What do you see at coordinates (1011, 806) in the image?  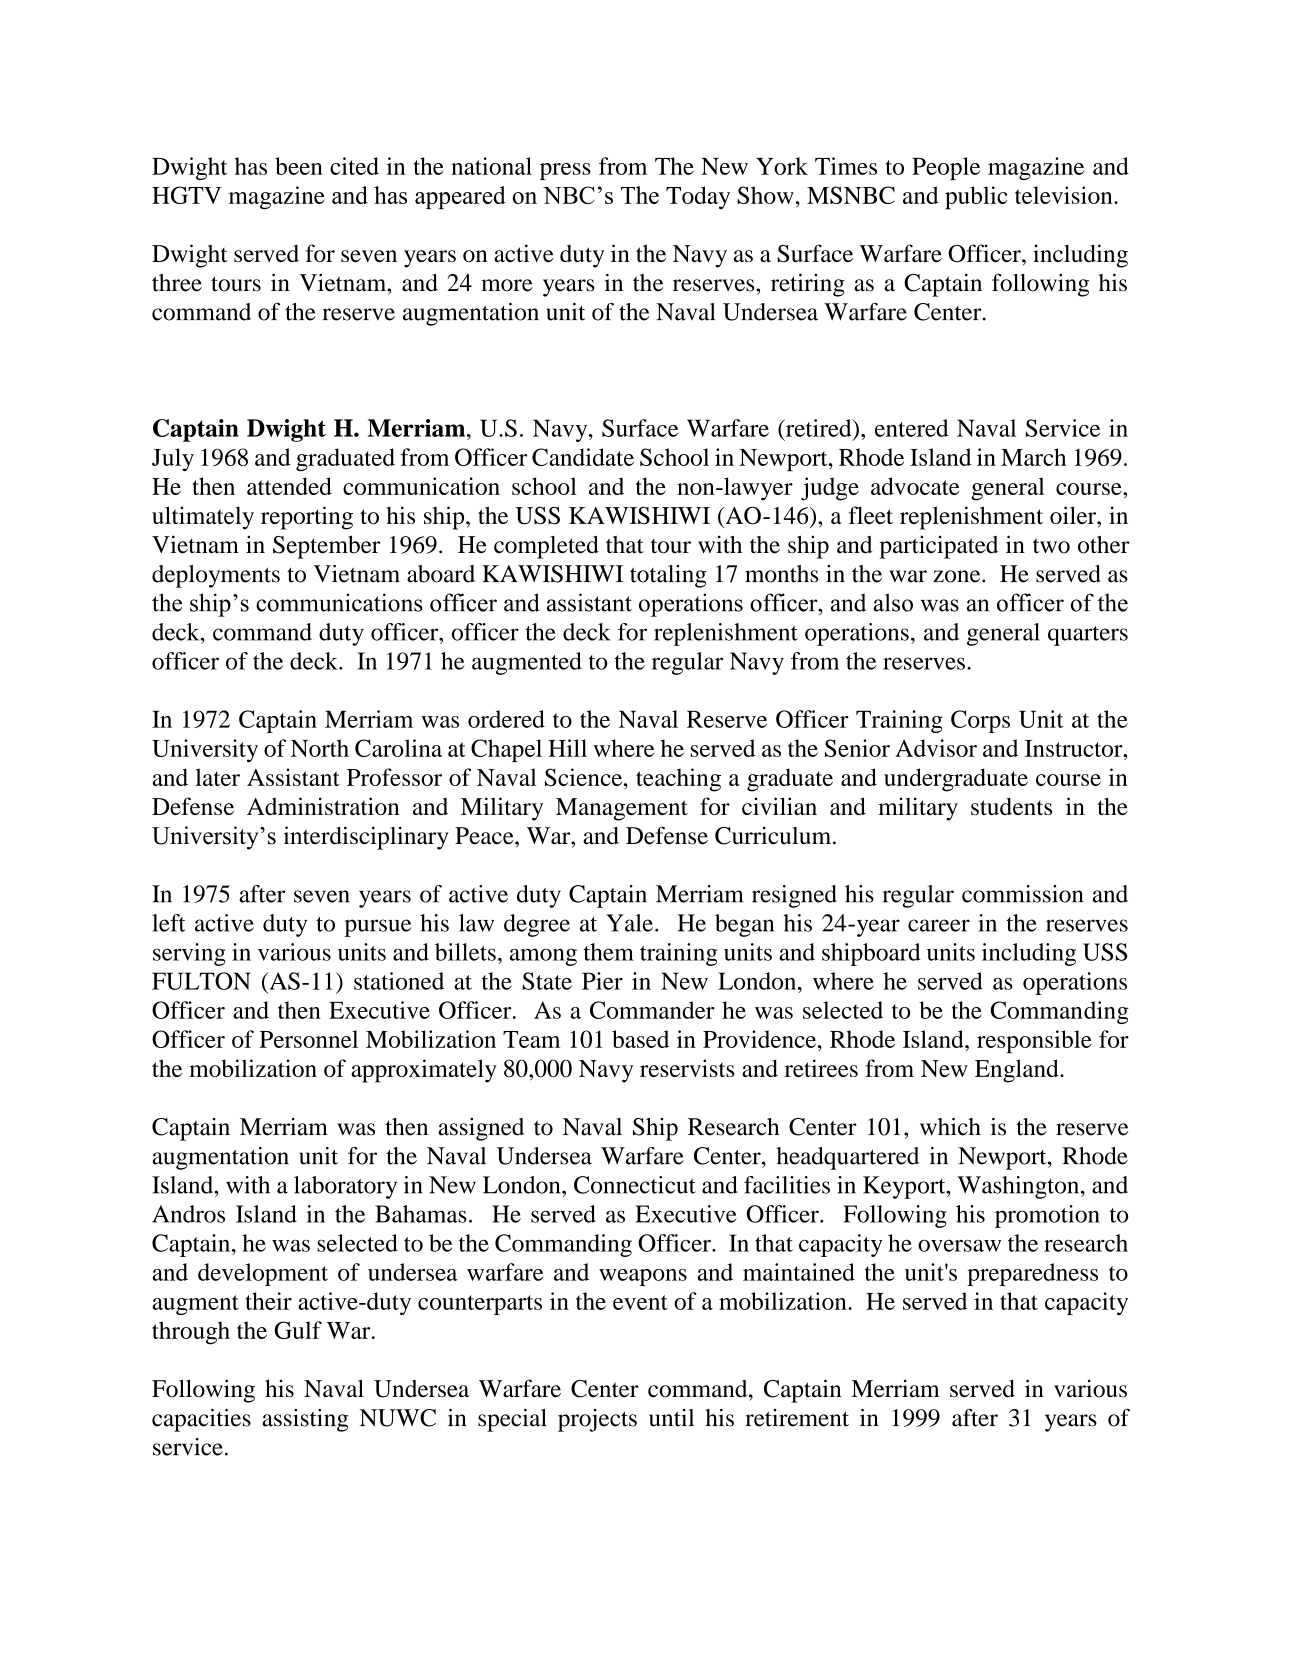 I see `students` at bounding box center [1011, 806].
